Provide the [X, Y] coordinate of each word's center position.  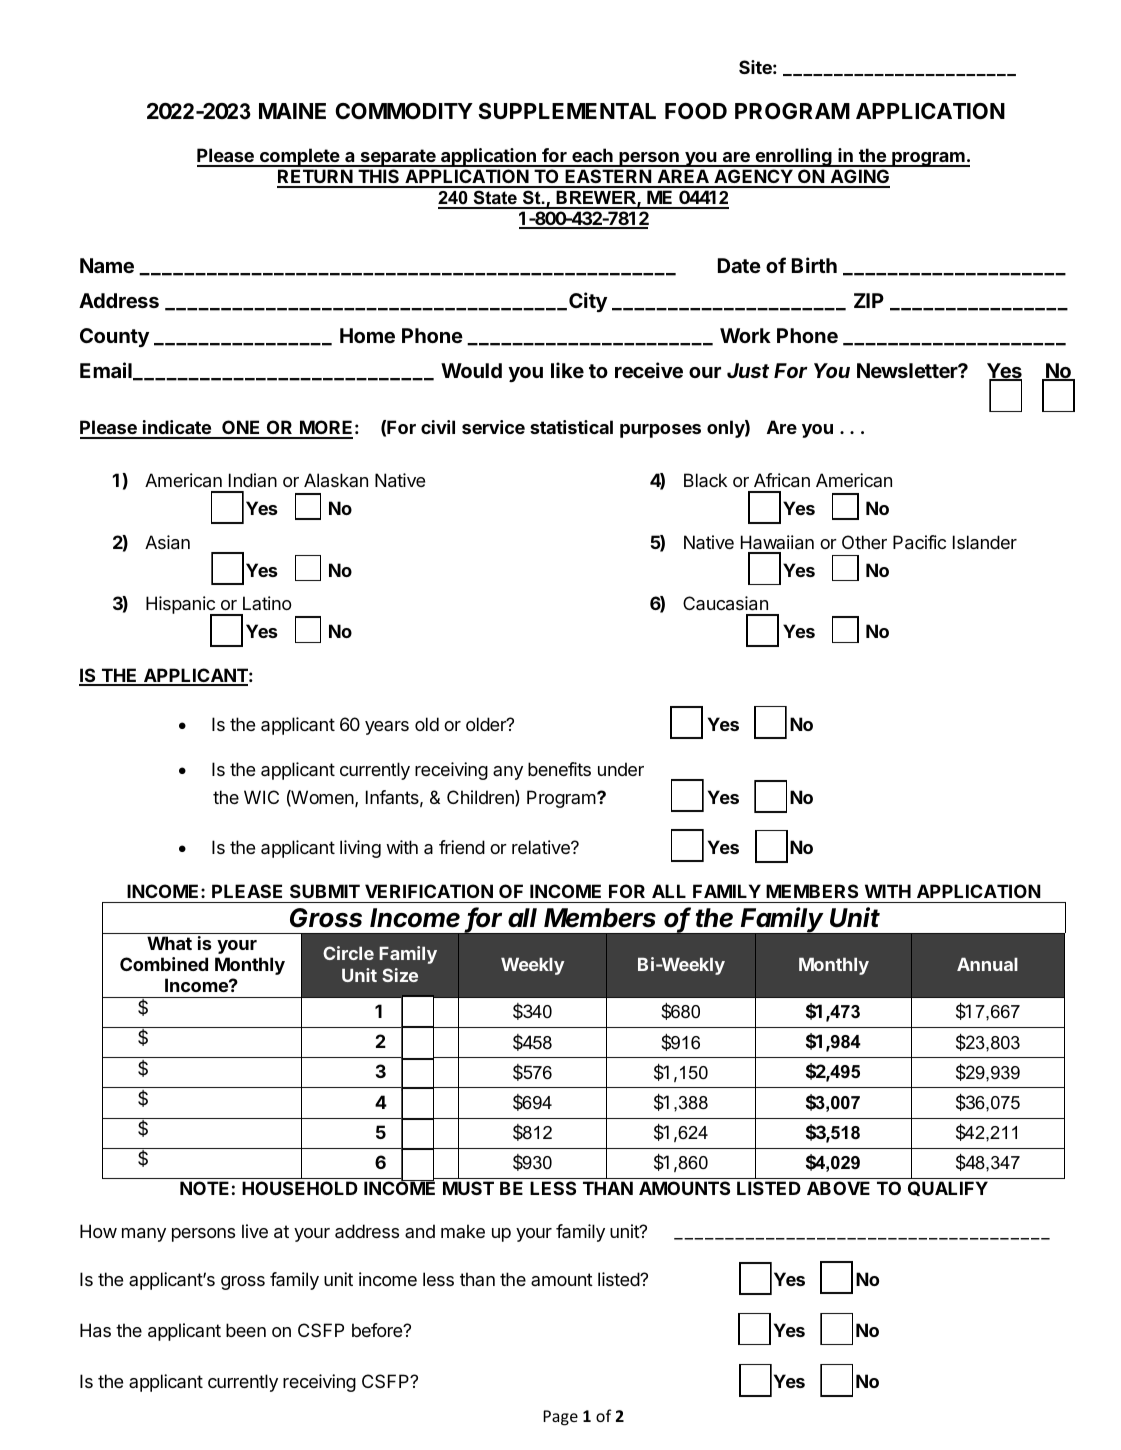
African [782, 480]
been [246, 1330]
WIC [261, 797]
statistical [571, 427]
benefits [559, 769]
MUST [468, 1188]
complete [300, 157]
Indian [253, 480]
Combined [164, 964]
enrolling [793, 157]
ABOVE [838, 1188]
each [592, 157]
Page [560, 1418]
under [621, 769]
